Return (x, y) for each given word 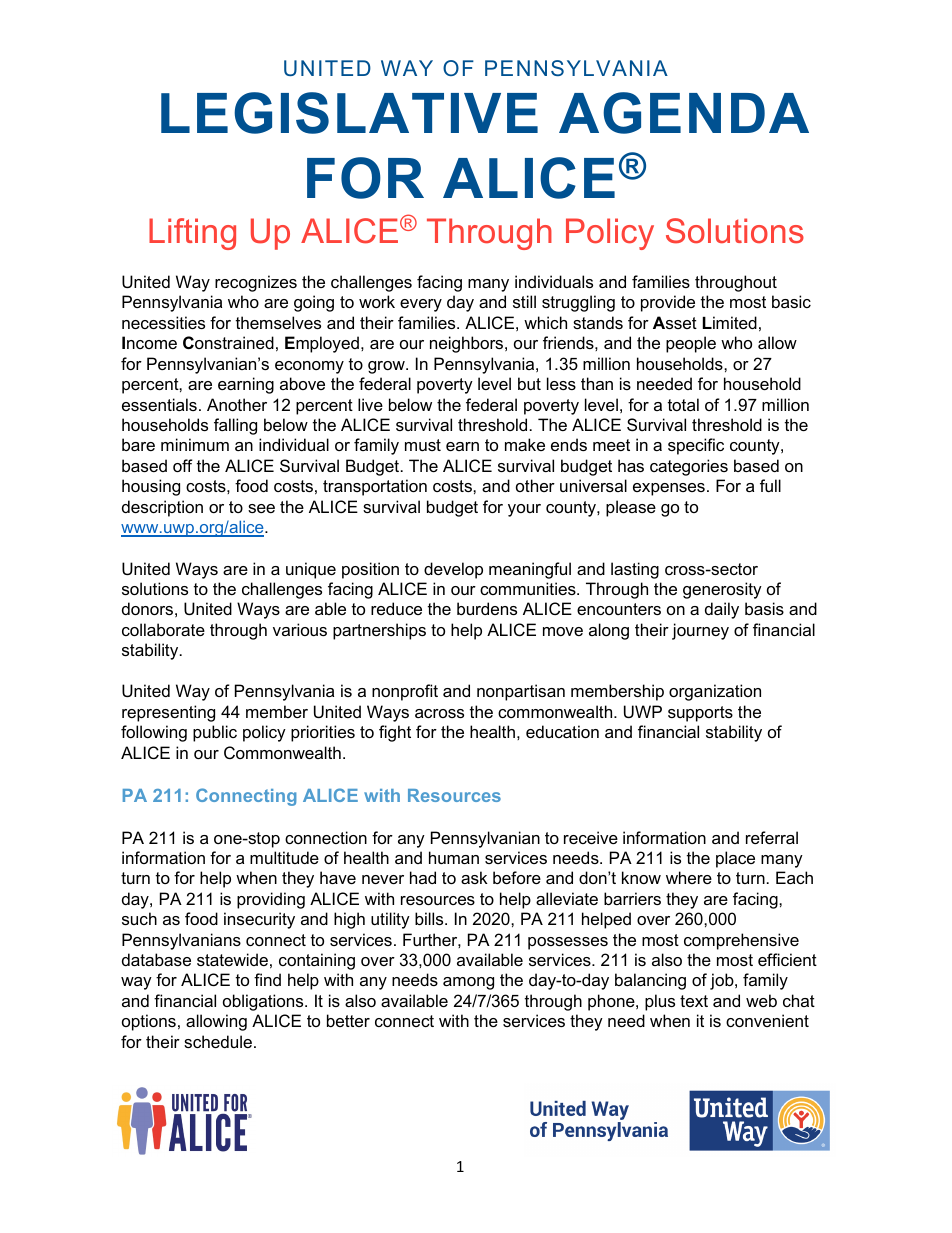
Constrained (228, 342)
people (691, 344)
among (468, 983)
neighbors (468, 344)
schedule (218, 1041)
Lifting (192, 234)
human (454, 857)
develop (453, 570)
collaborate (163, 629)
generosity (722, 590)
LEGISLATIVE (349, 113)
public (215, 733)
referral (772, 837)
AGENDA (684, 113)
